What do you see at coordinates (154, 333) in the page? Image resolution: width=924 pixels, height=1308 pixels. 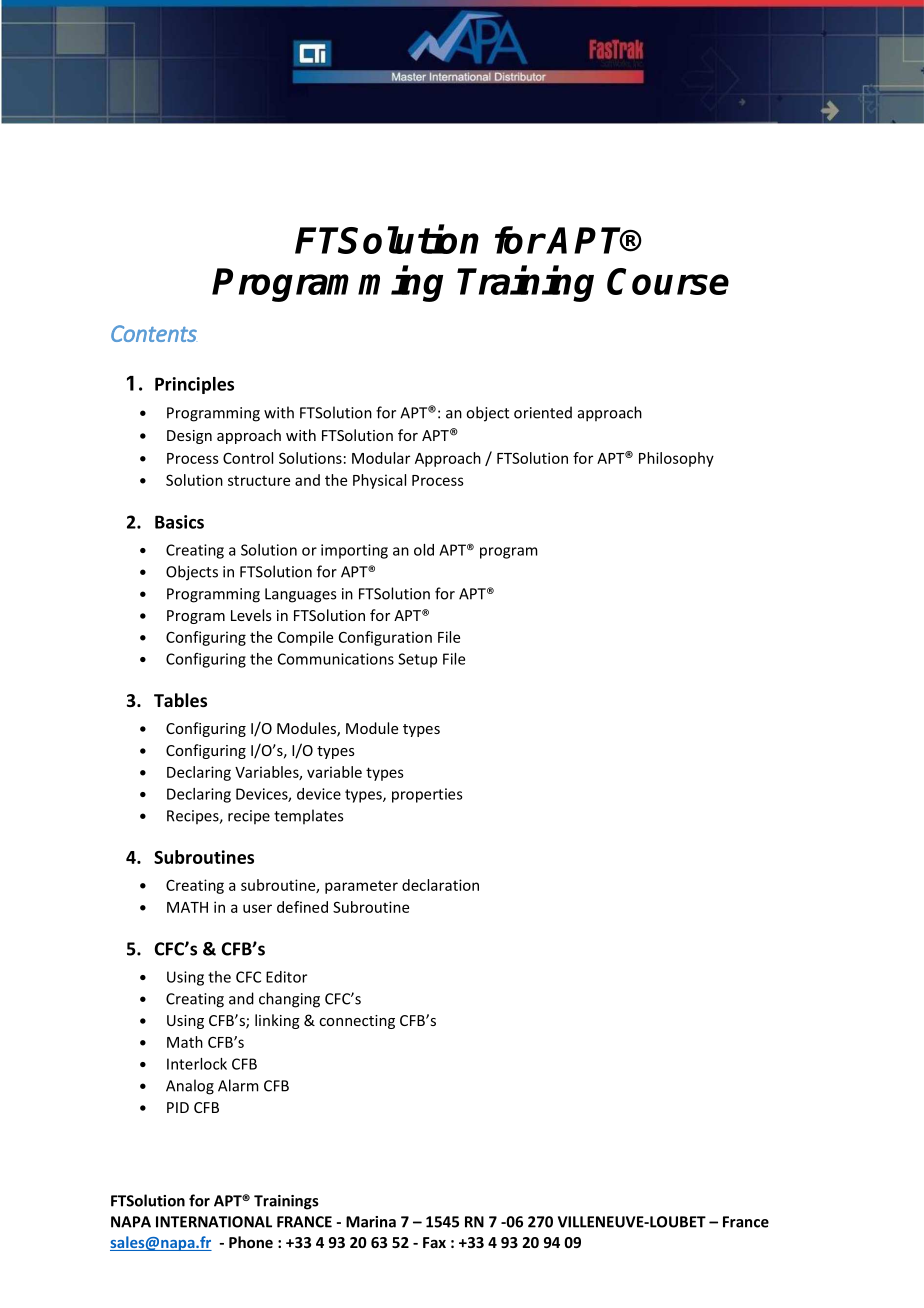 I see `Contents` at bounding box center [154, 333].
